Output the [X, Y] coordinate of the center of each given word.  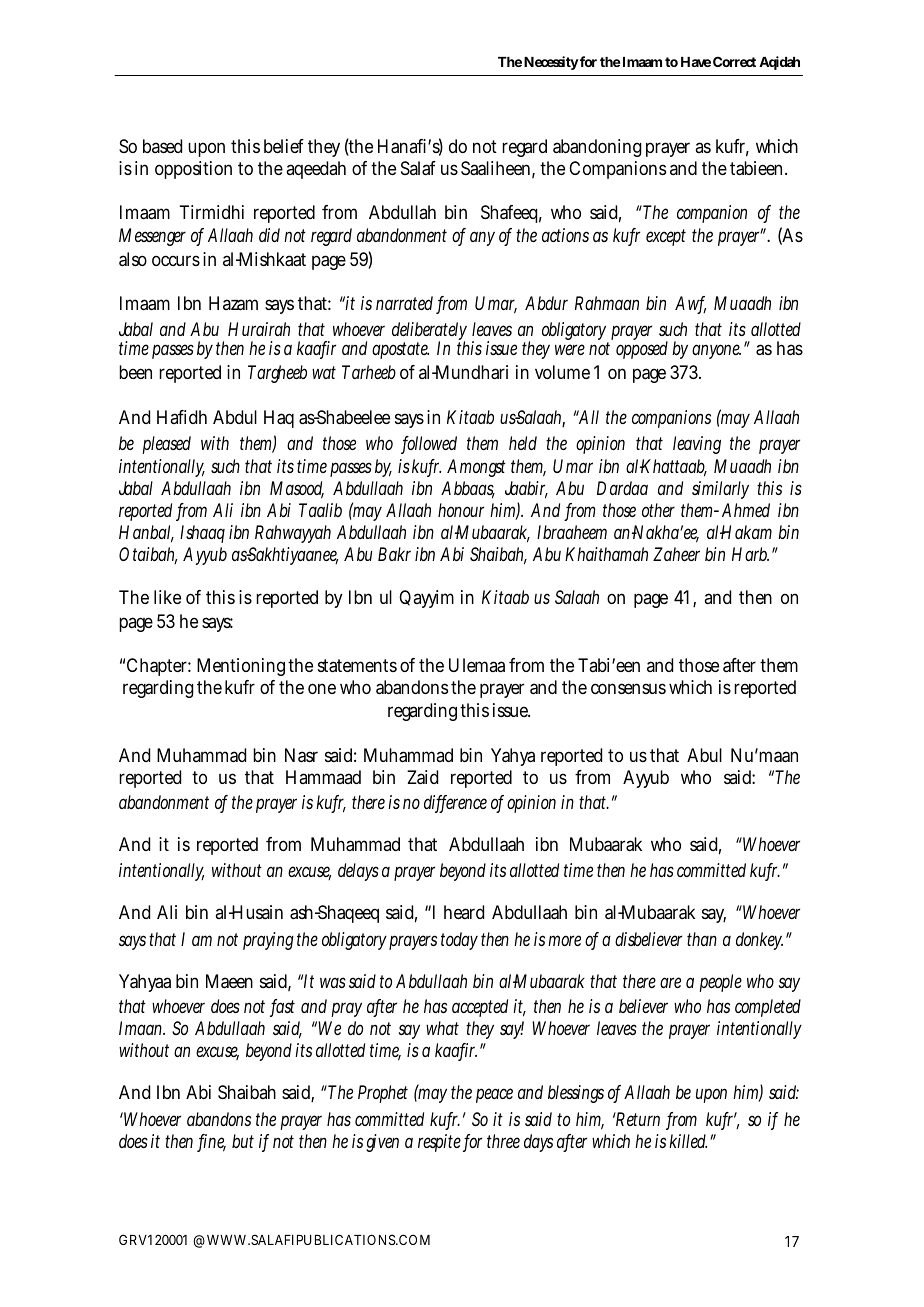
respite [441, 1143]
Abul [704, 755]
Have [696, 62]
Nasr [301, 755]
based [162, 146]
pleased [167, 445]
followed [429, 444]
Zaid [422, 777]
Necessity [551, 63]
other [658, 510]
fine [212, 1142]
